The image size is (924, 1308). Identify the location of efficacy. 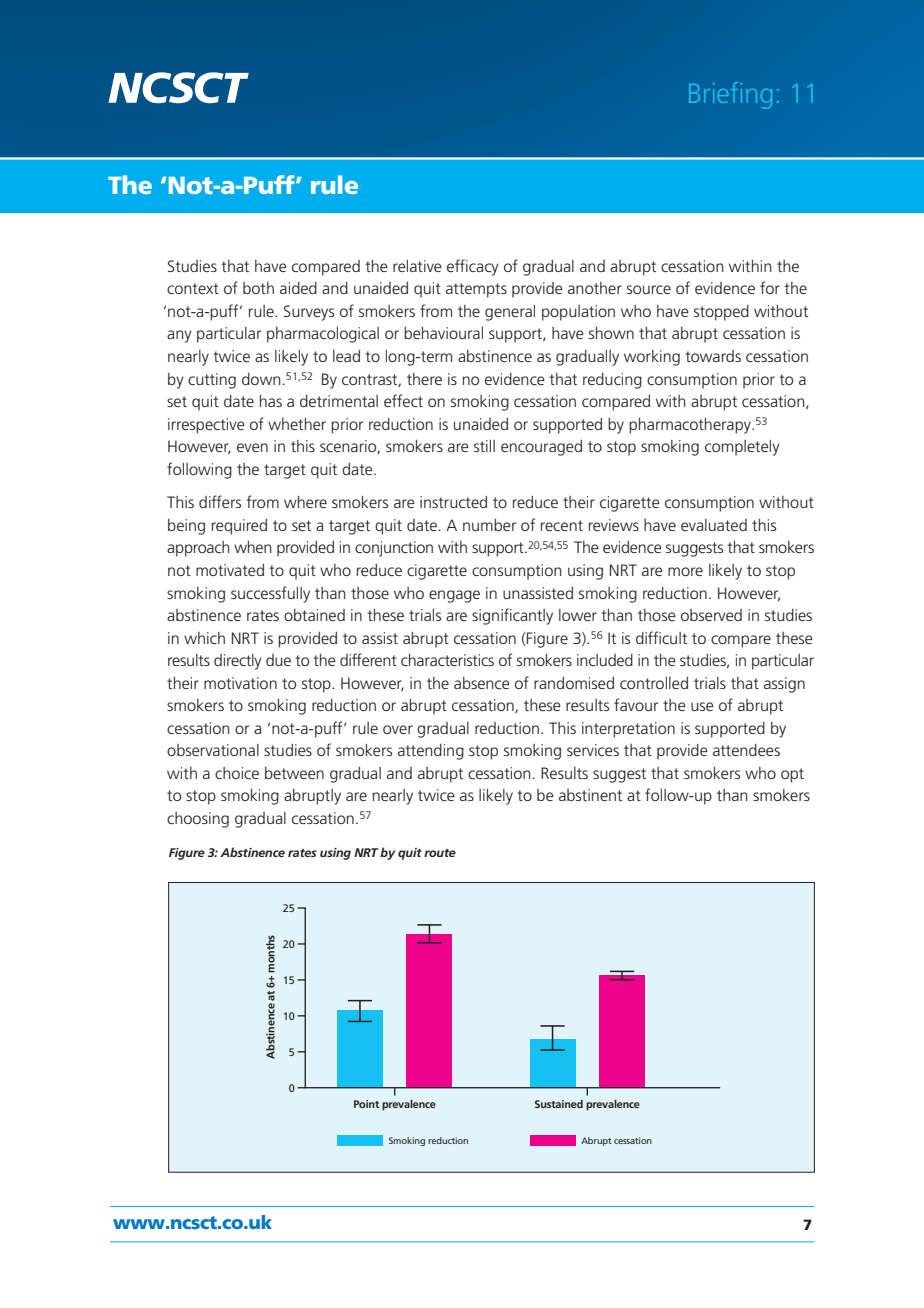
(473, 267).
